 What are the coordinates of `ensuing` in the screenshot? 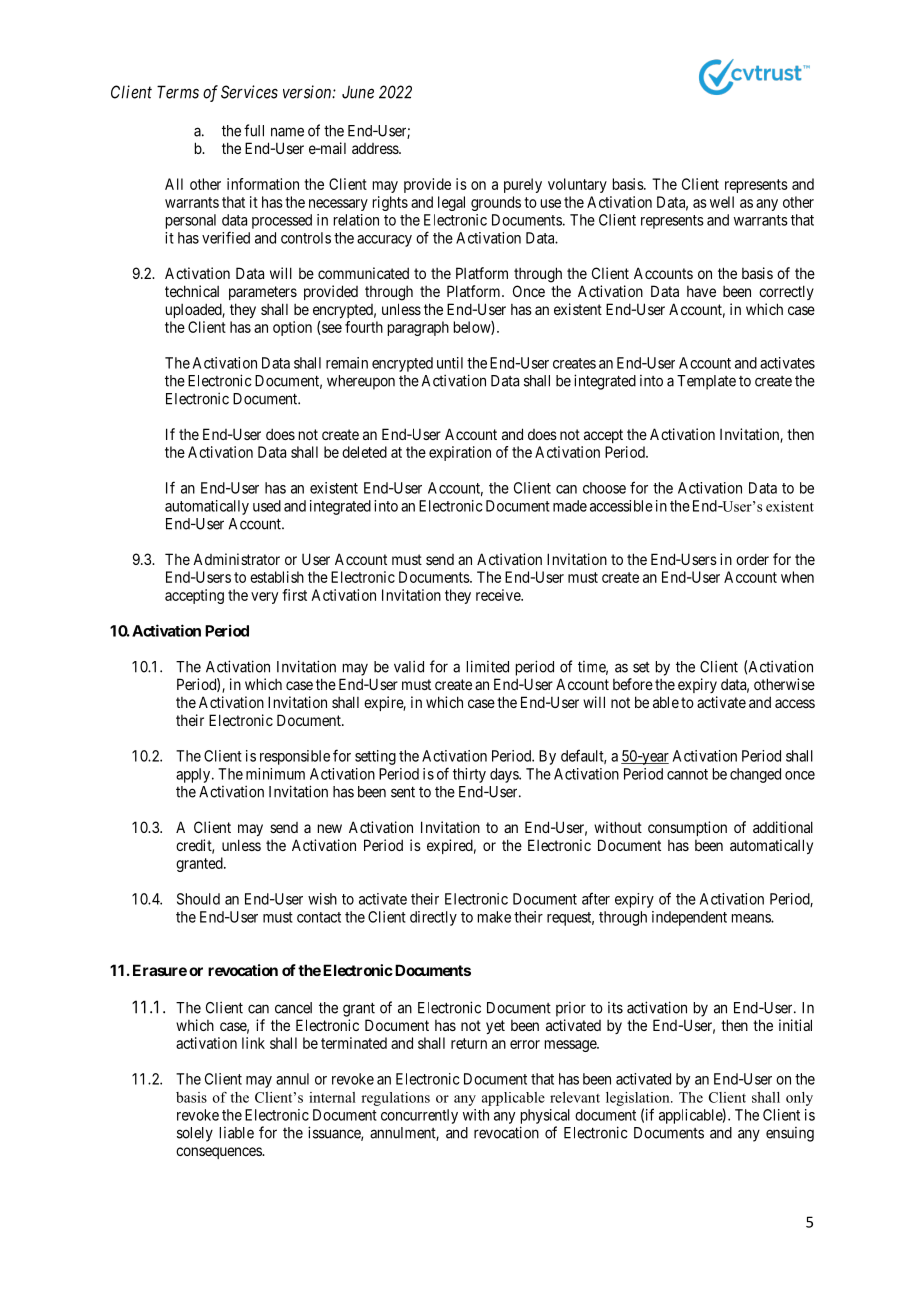 It's located at (790, 1134).
